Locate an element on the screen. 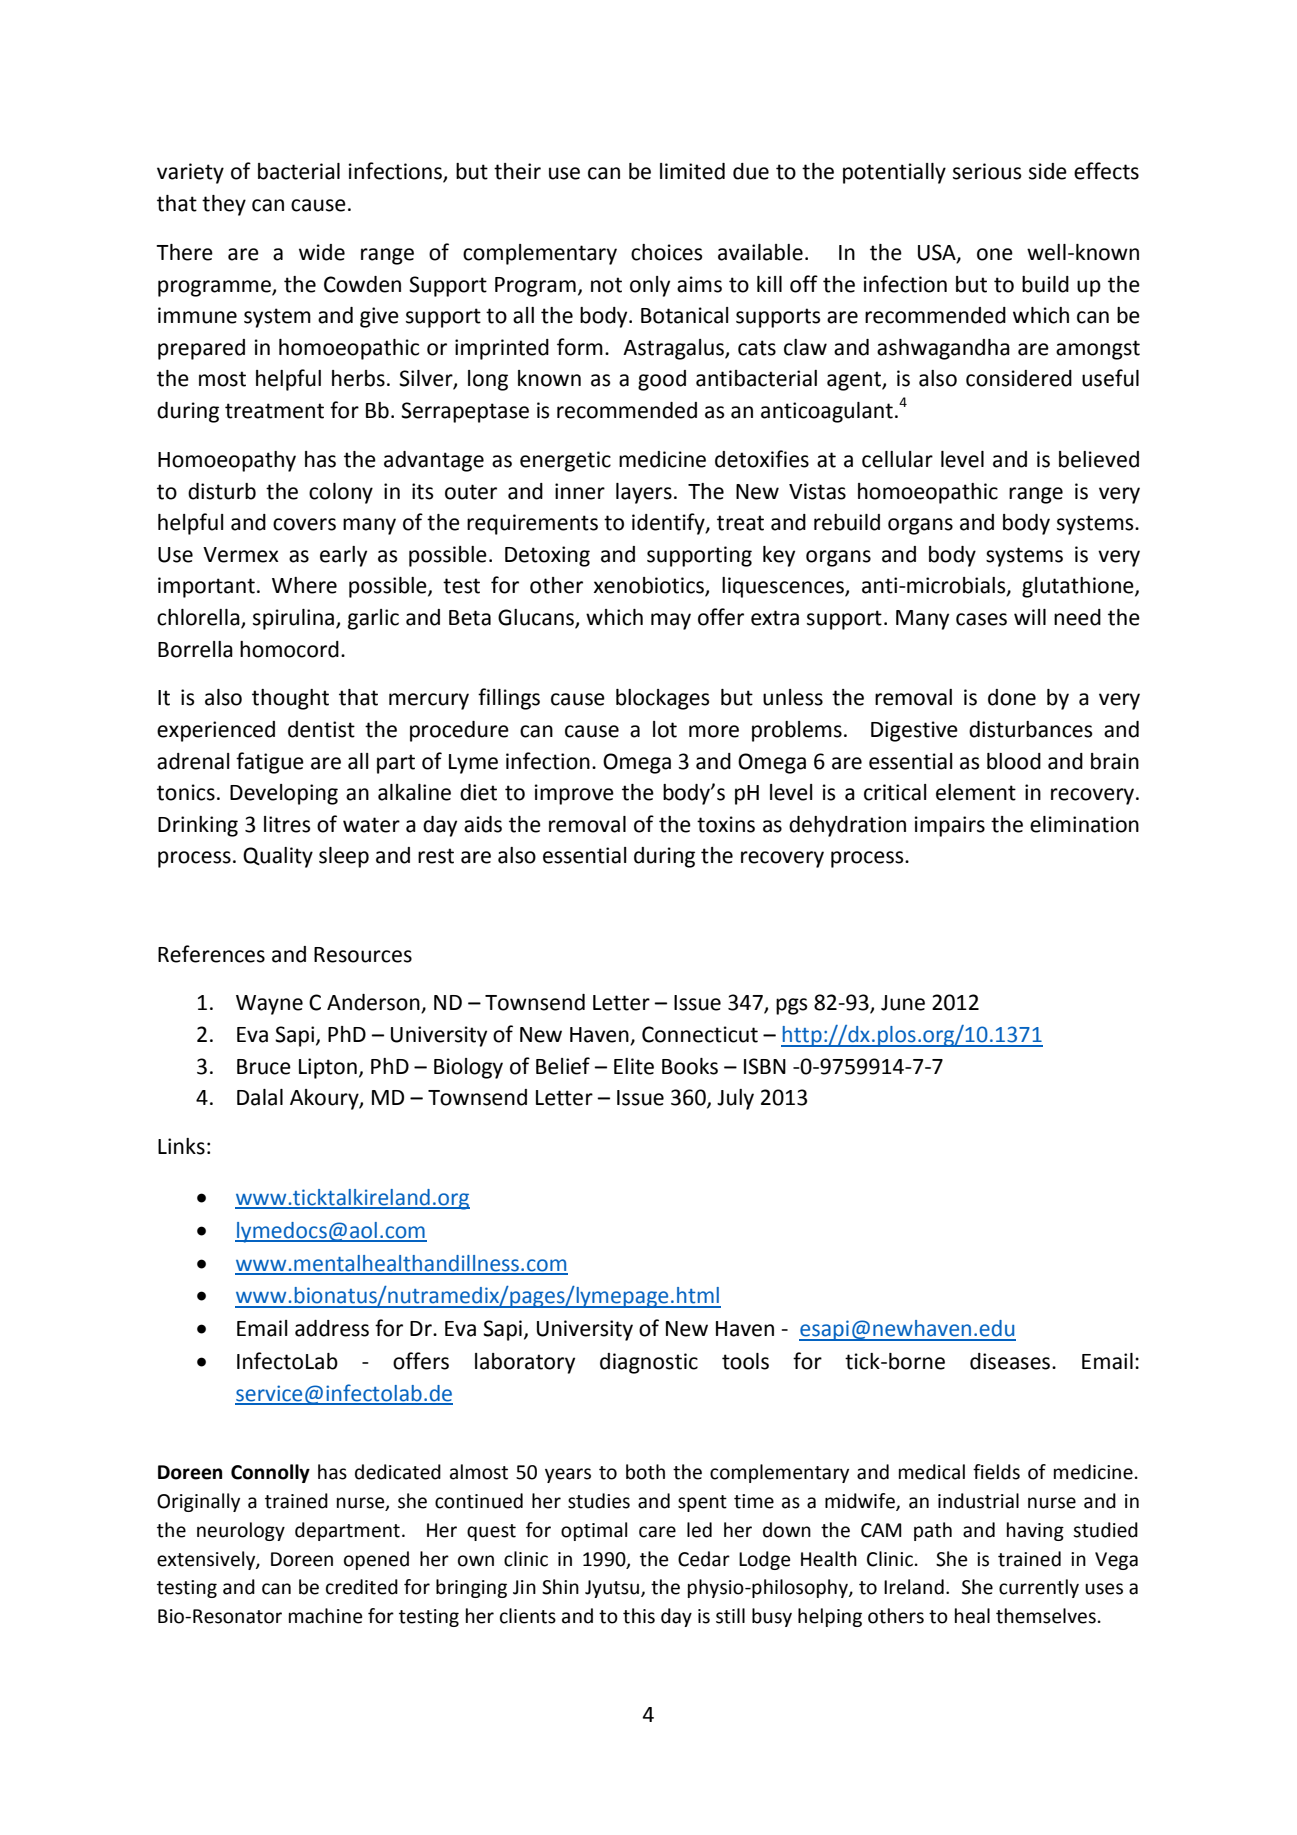 This screenshot has width=1297, height=1835. Bruce is located at coordinates (264, 1067).
